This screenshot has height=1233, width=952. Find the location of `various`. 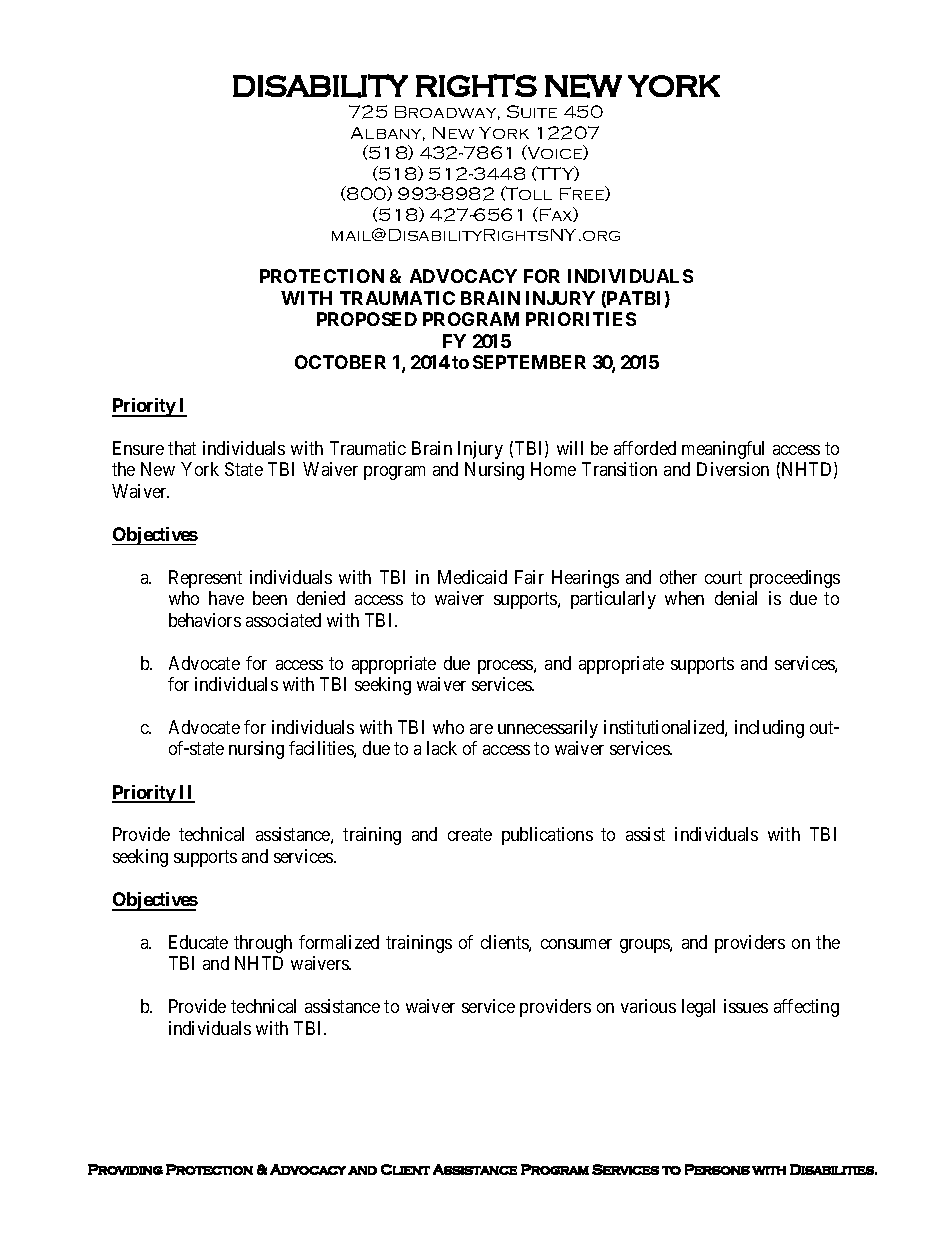

various is located at coordinates (648, 1006).
